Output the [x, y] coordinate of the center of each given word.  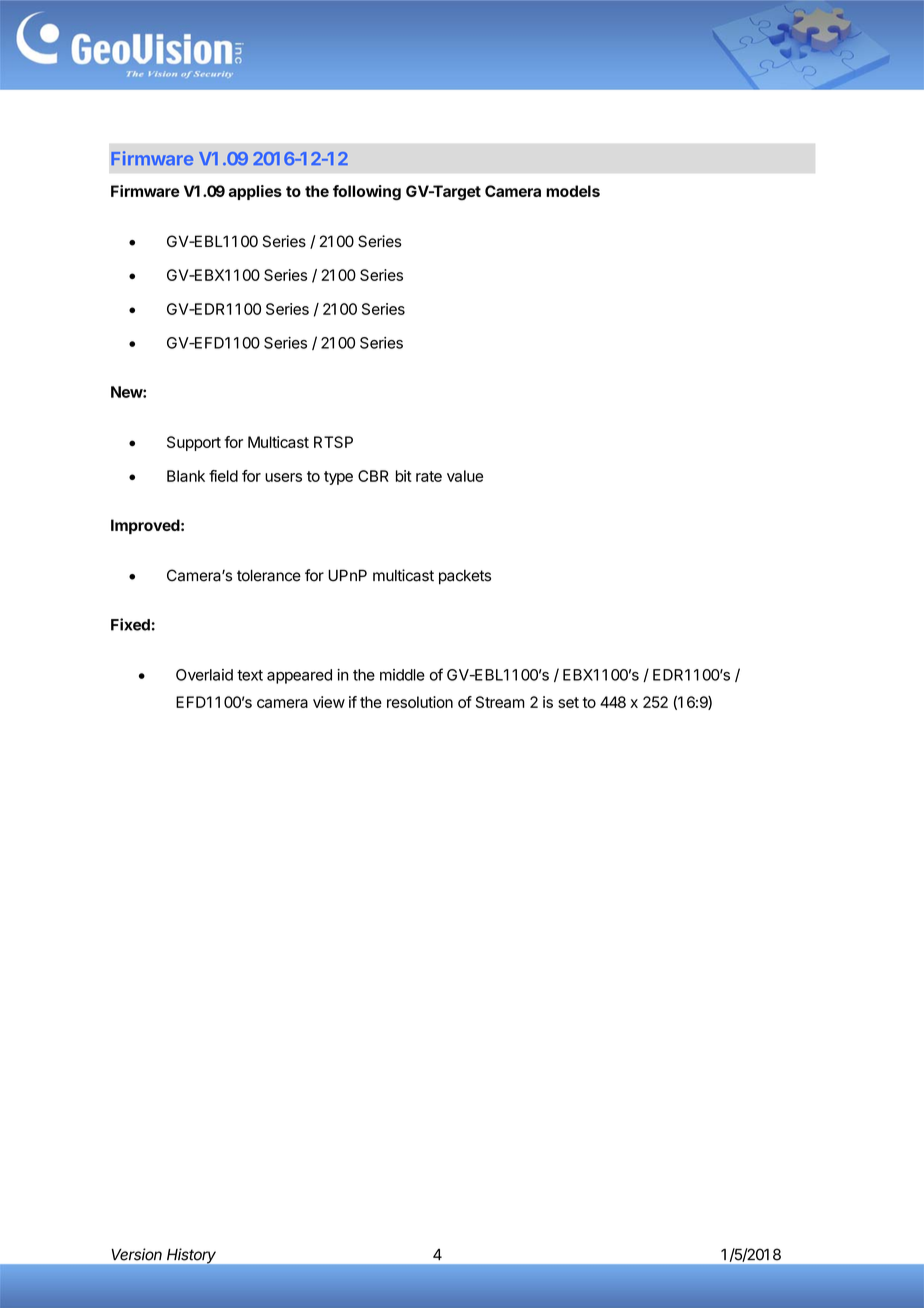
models [573, 191]
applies [255, 192]
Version [137, 1254]
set [568, 702]
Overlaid [204, 675]
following [367, 193]
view [329, 702]
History [191, 1256]
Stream [500, 702]
